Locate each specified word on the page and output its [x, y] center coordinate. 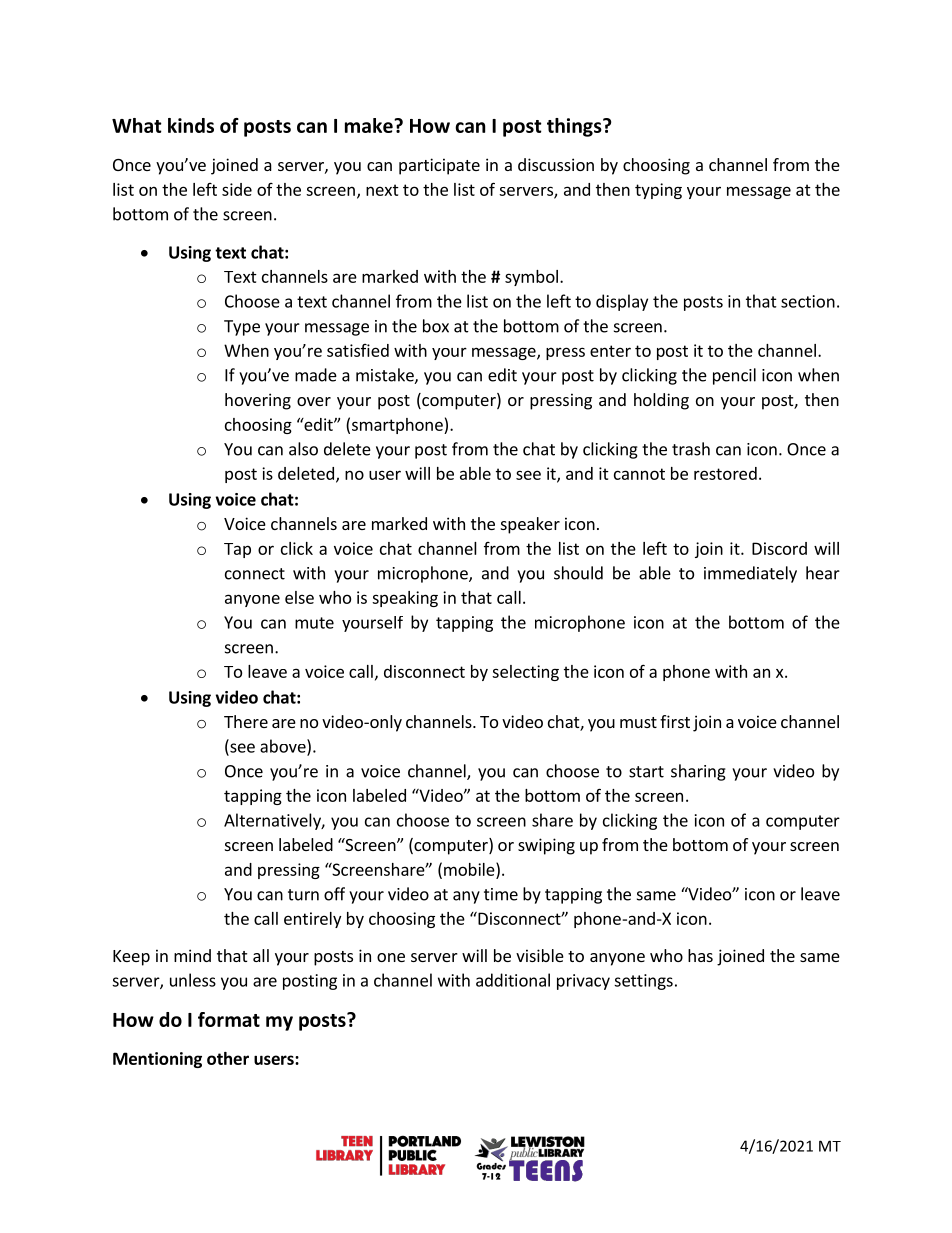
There [246, 721]
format [229, 1019]
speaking [405, 599]
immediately [750, 574]
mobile [470, 869]
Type [242, 328]
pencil [734, 376]
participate [439, 166]
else [299, 597]
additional [513, 980]
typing [658, 191]
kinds [191, 125]
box [436, 326]
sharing [698, 772]
